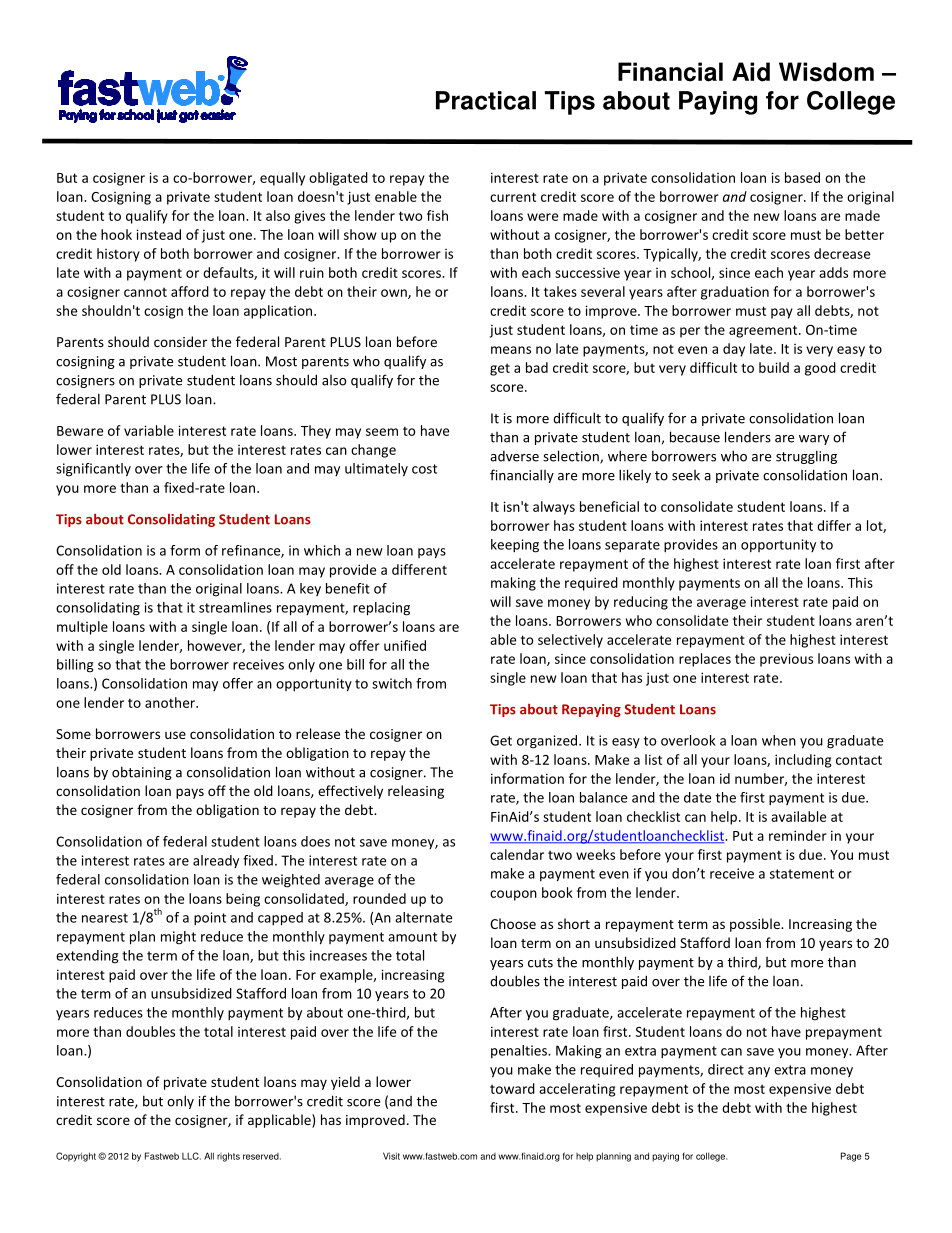 The width and height of the screenshot is (952, 1233). Describe the element at coordinates (486, 100) in the screenshot. I see `Practical` at that location.
